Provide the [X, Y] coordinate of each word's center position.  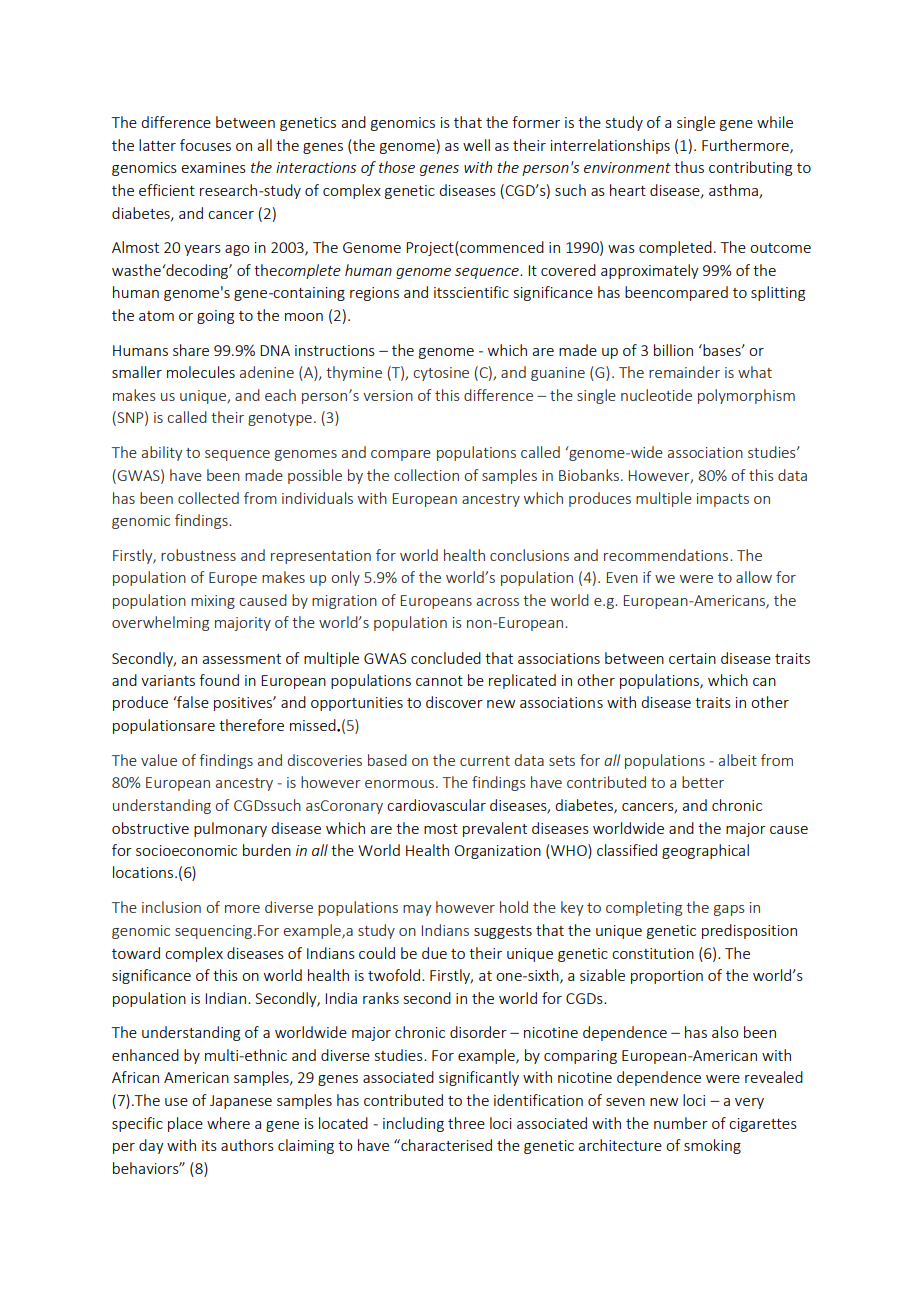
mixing [213, 602]
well [476, 145]
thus [689, 167]
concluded [446, 658]
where [228, 1123]
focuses [205, 145]
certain [692, 658]
